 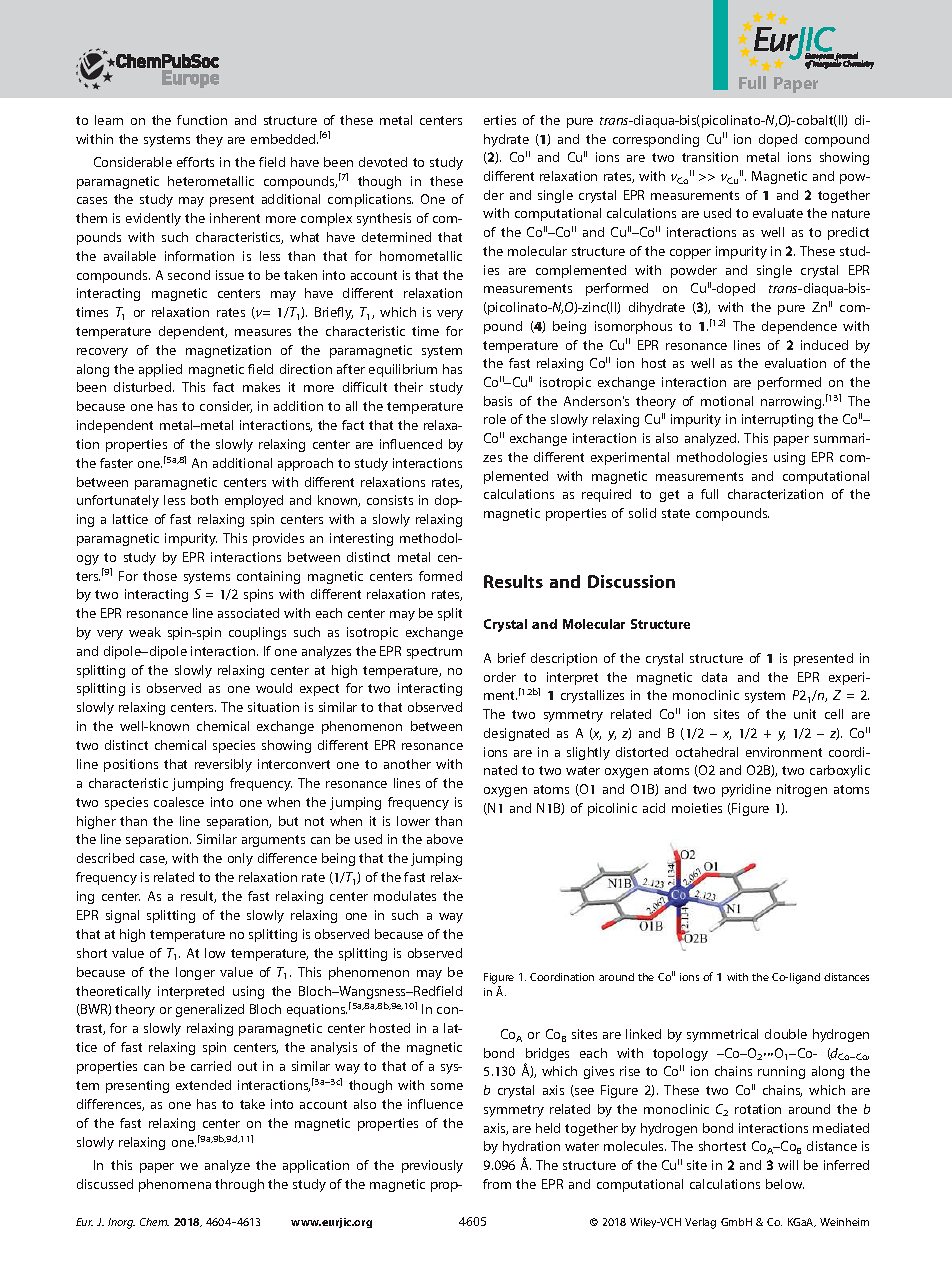 What do you see at coordinates (676, 513) in the screenshot?
I see `state` at bounding box center [676, 513].
